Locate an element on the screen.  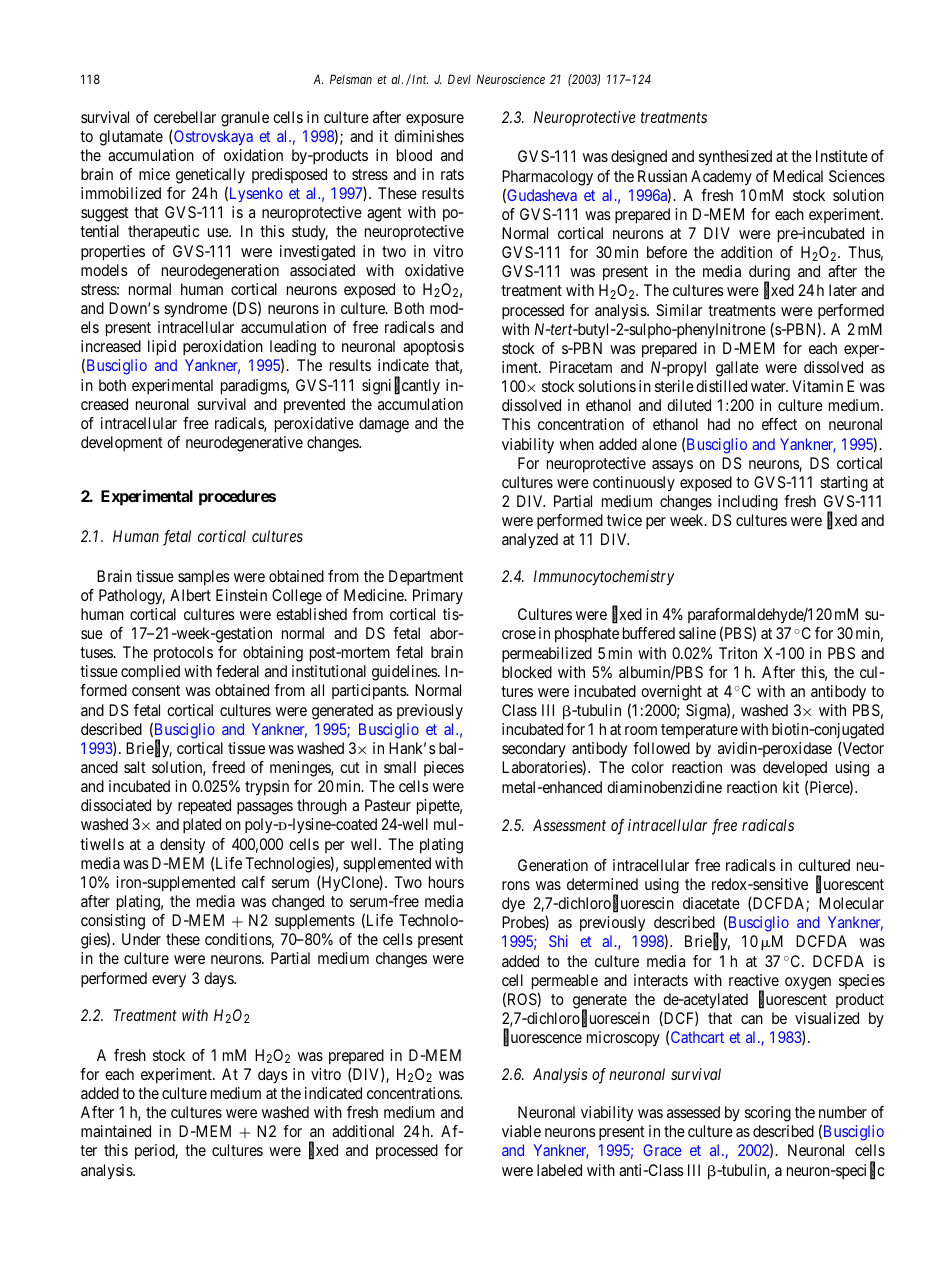
synthesized is located at coordinates (735, 157).
